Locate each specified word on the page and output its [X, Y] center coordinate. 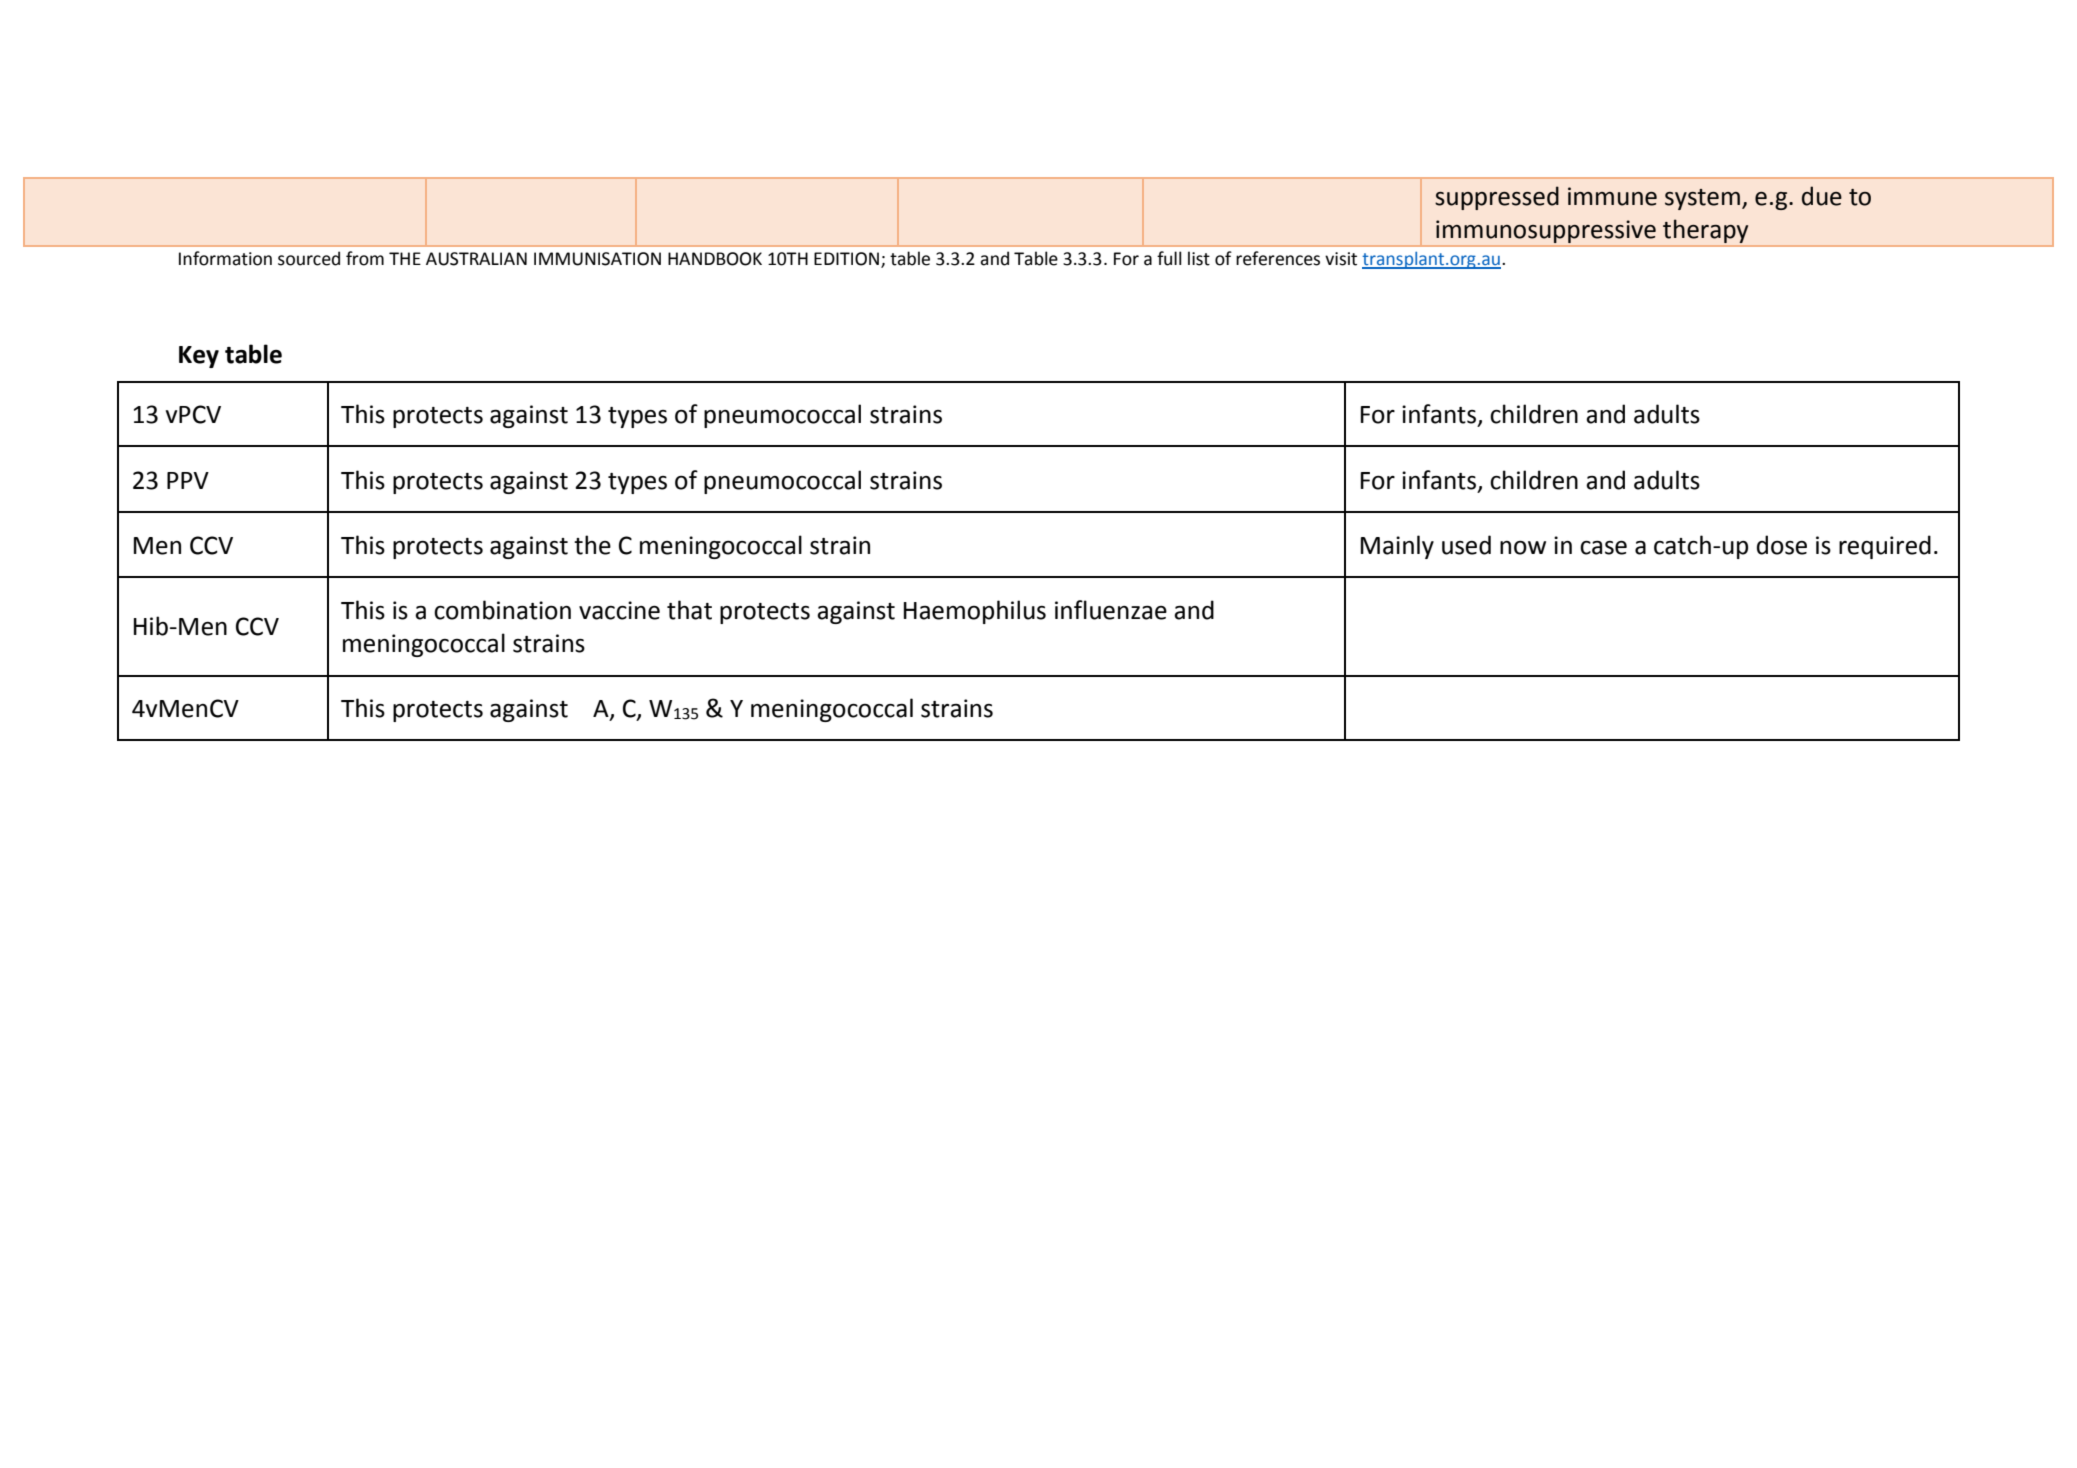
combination [502, 610]
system [1702, 199]
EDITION [848, 260]
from [365, 258]
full [1169, 258]
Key [199, 357]
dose [1782, 545]
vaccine [619, 610]
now [1523, 547]
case [1603, 547]
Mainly [1397, 547]
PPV [188, 480]
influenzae [1111, 610]
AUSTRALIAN [476, 259]
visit [1341, 259]
